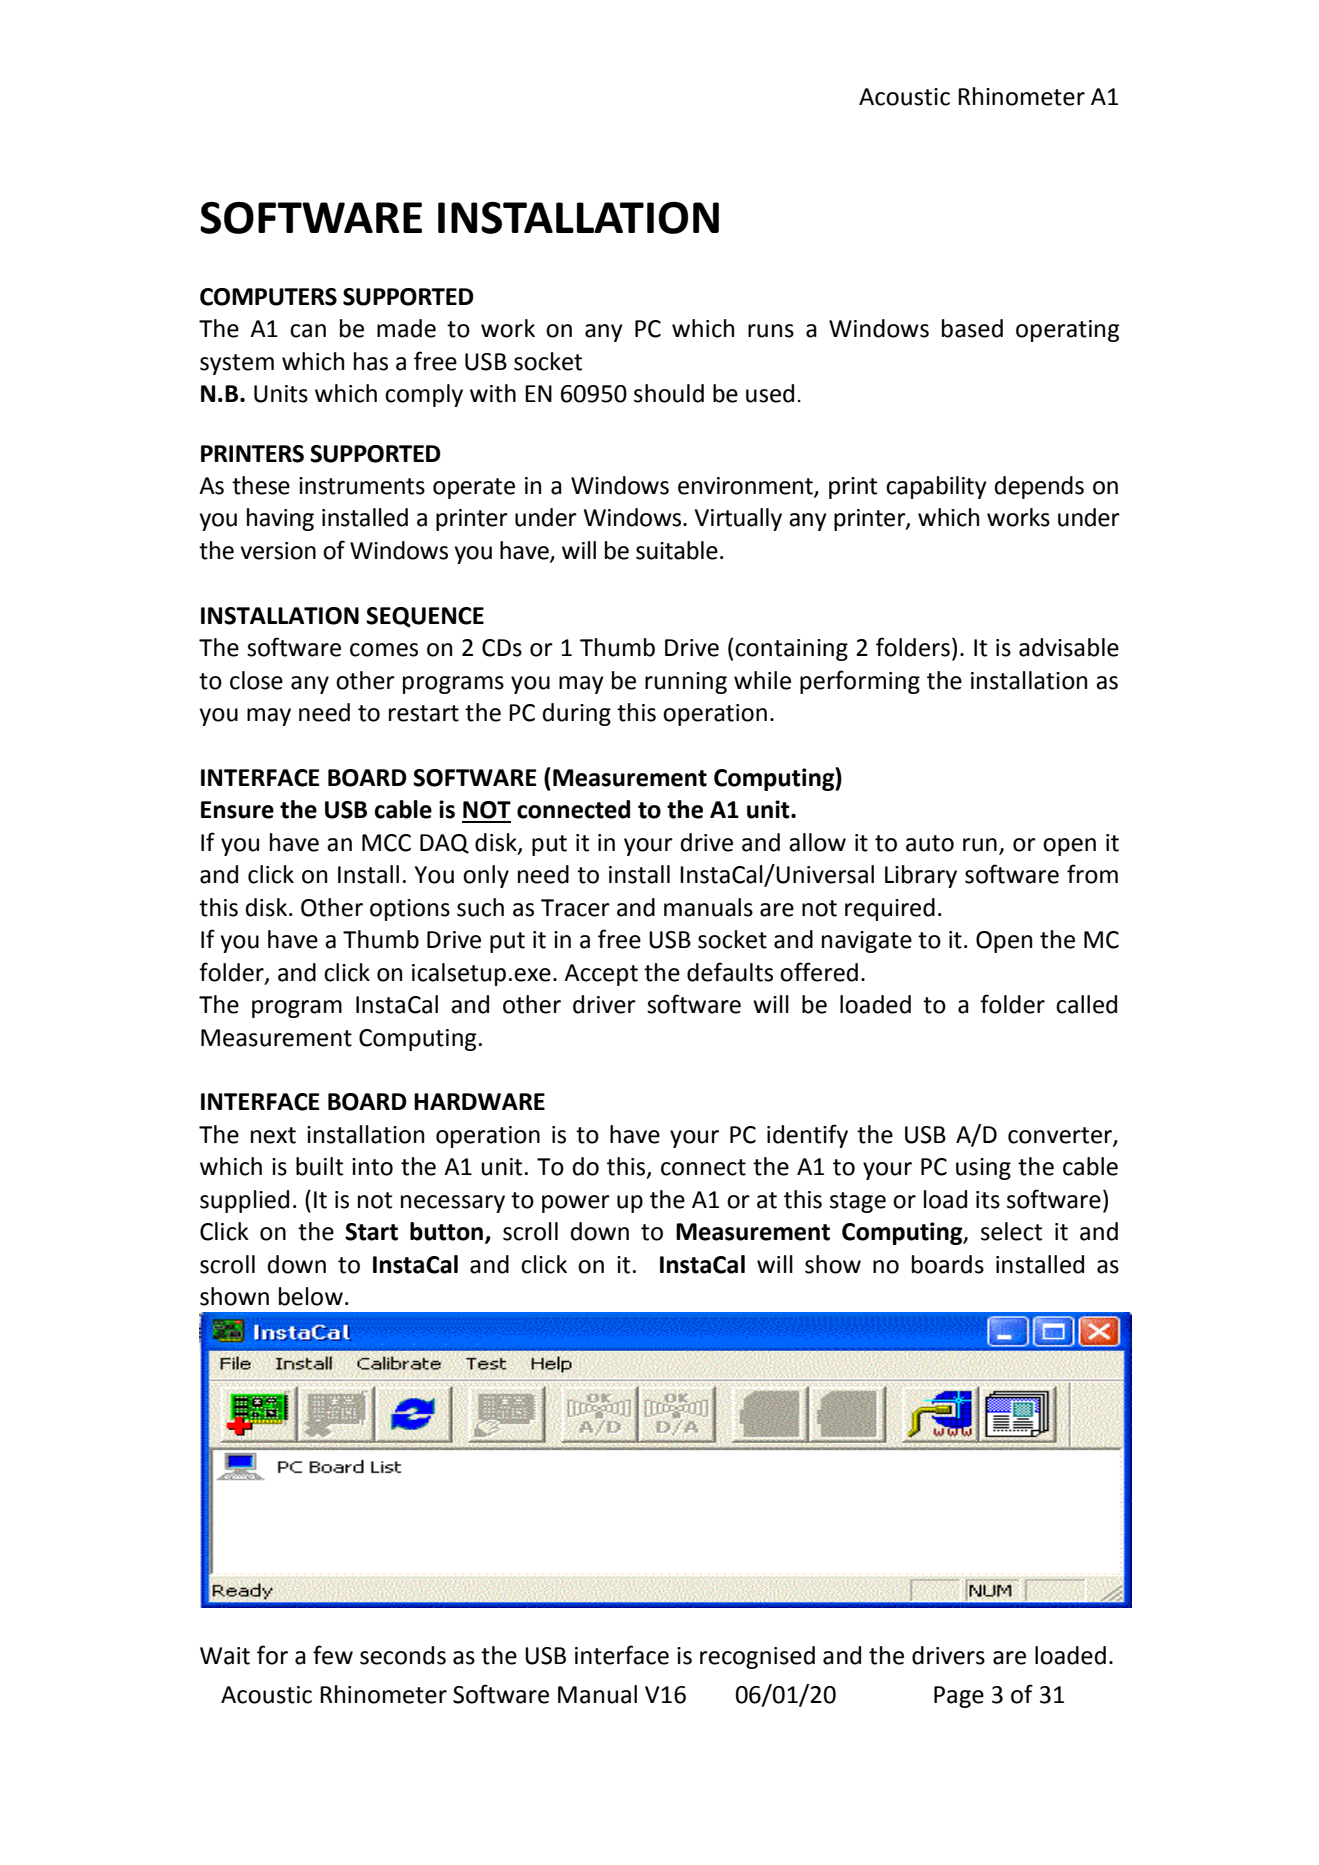 The image size is (1319, 1865). Describe the element at coordinates (972, 328) in the image. I see `based` at that location.
